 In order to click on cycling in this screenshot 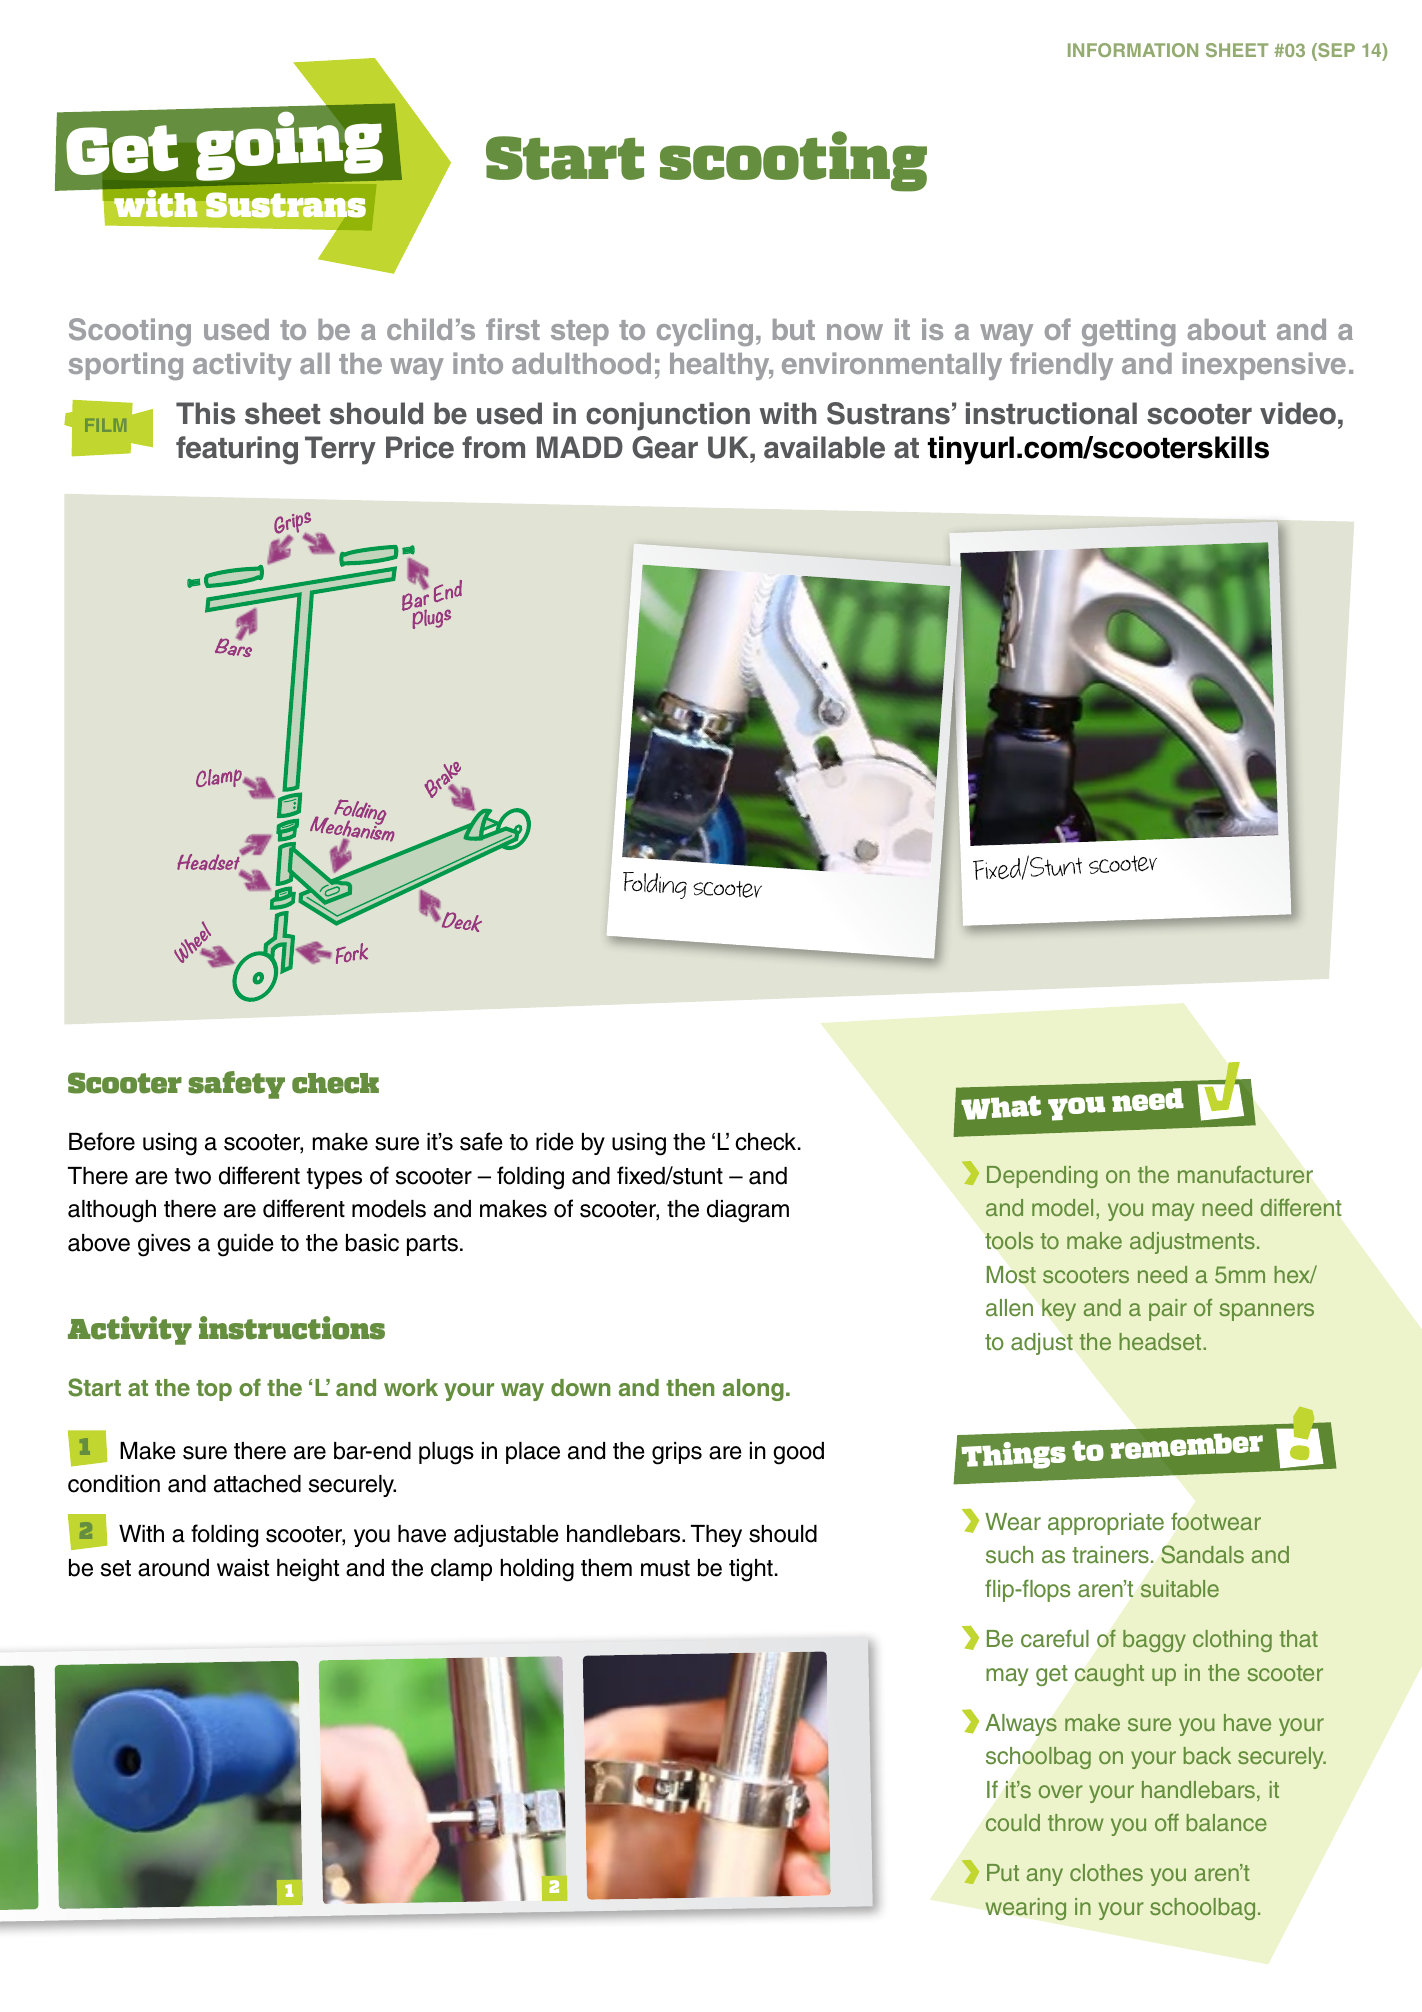, I will do `click(705, 332)`.
